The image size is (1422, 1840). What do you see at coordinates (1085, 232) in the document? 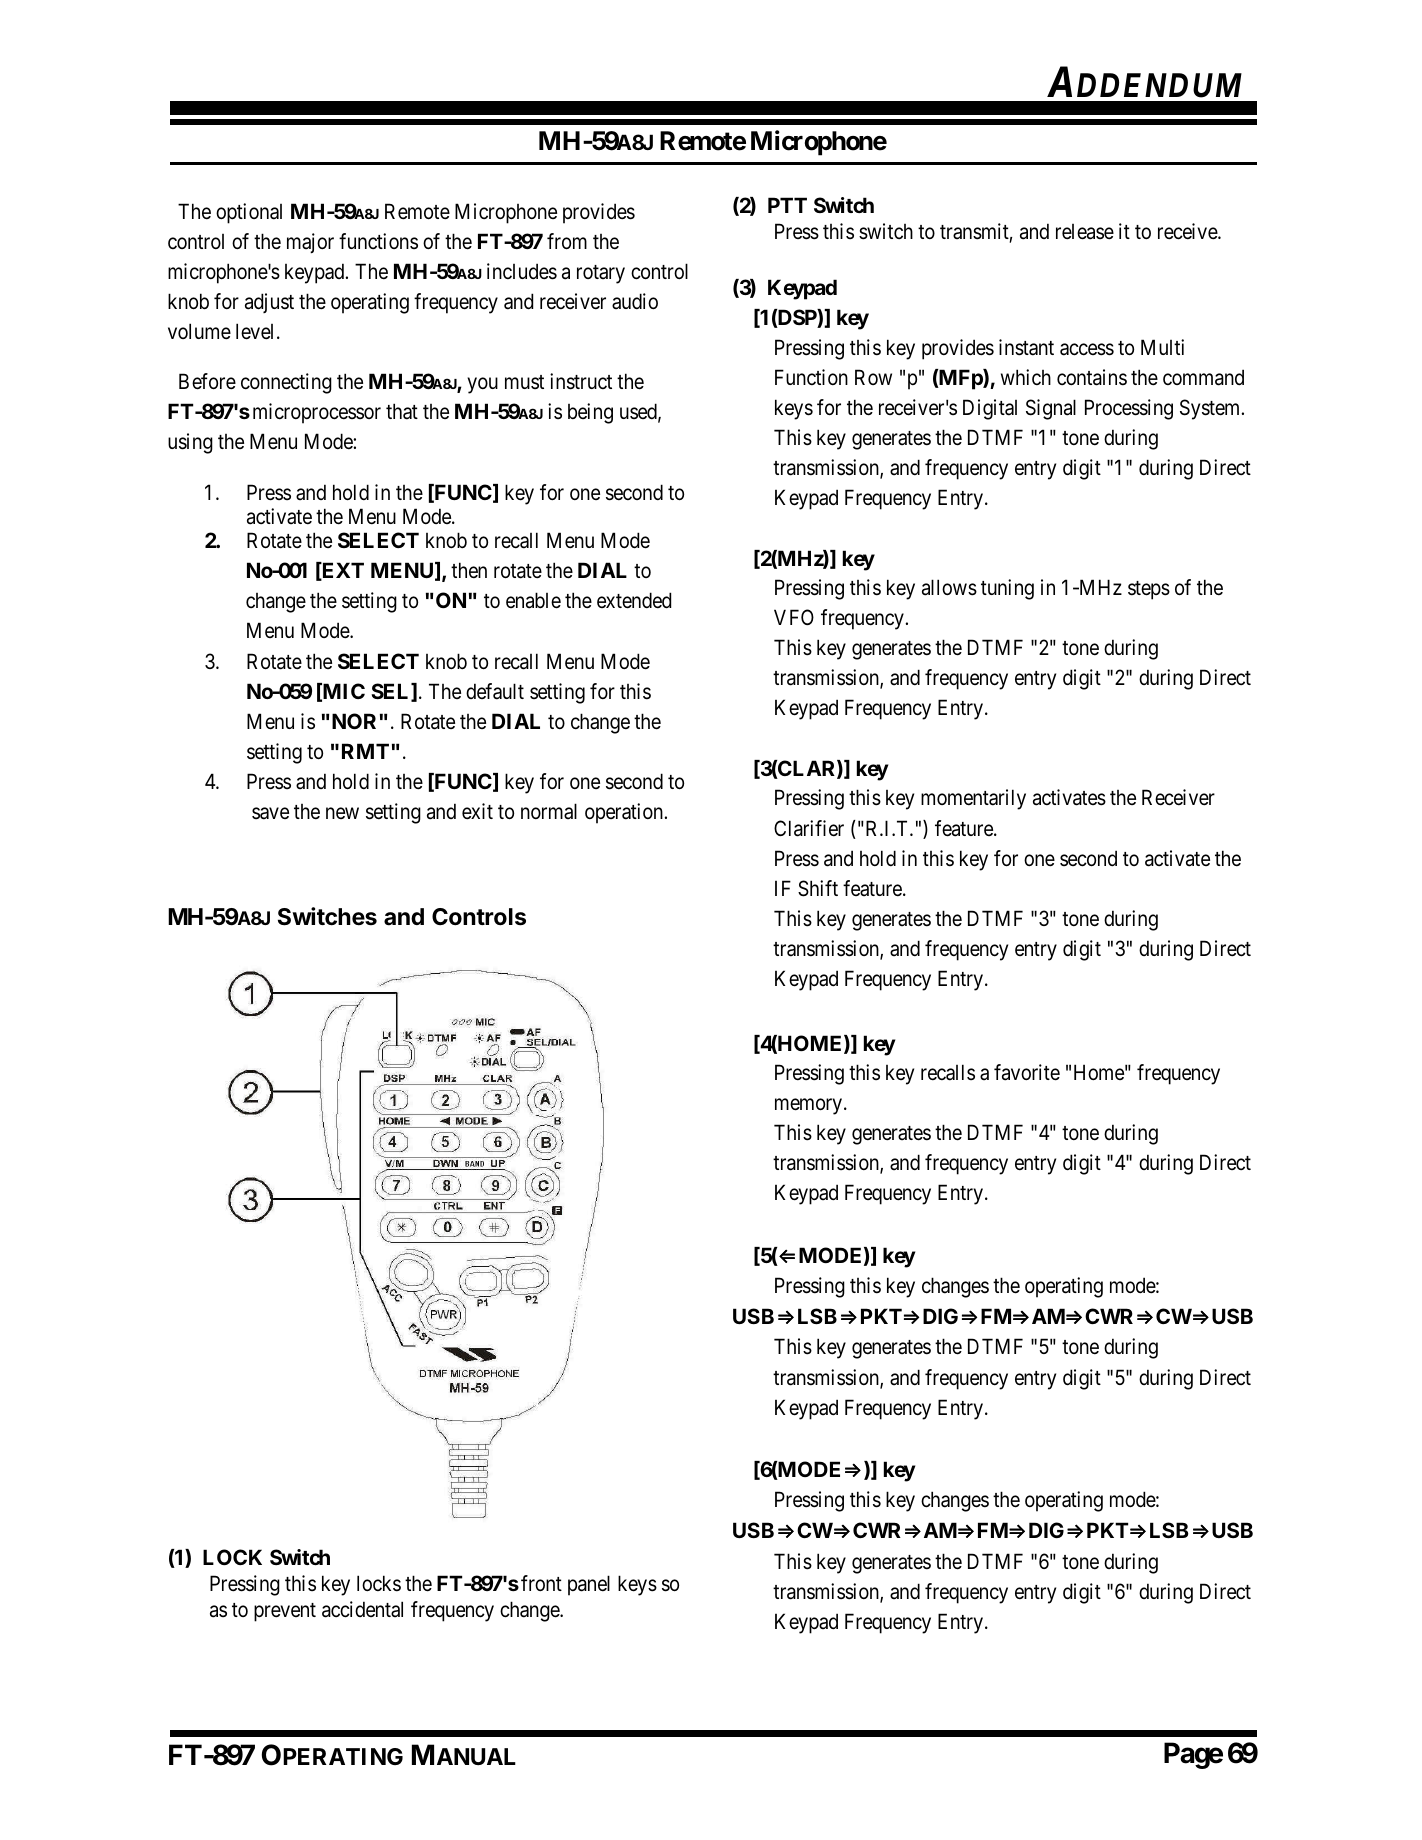
I see `release` at bounding box center [1085, 232].
